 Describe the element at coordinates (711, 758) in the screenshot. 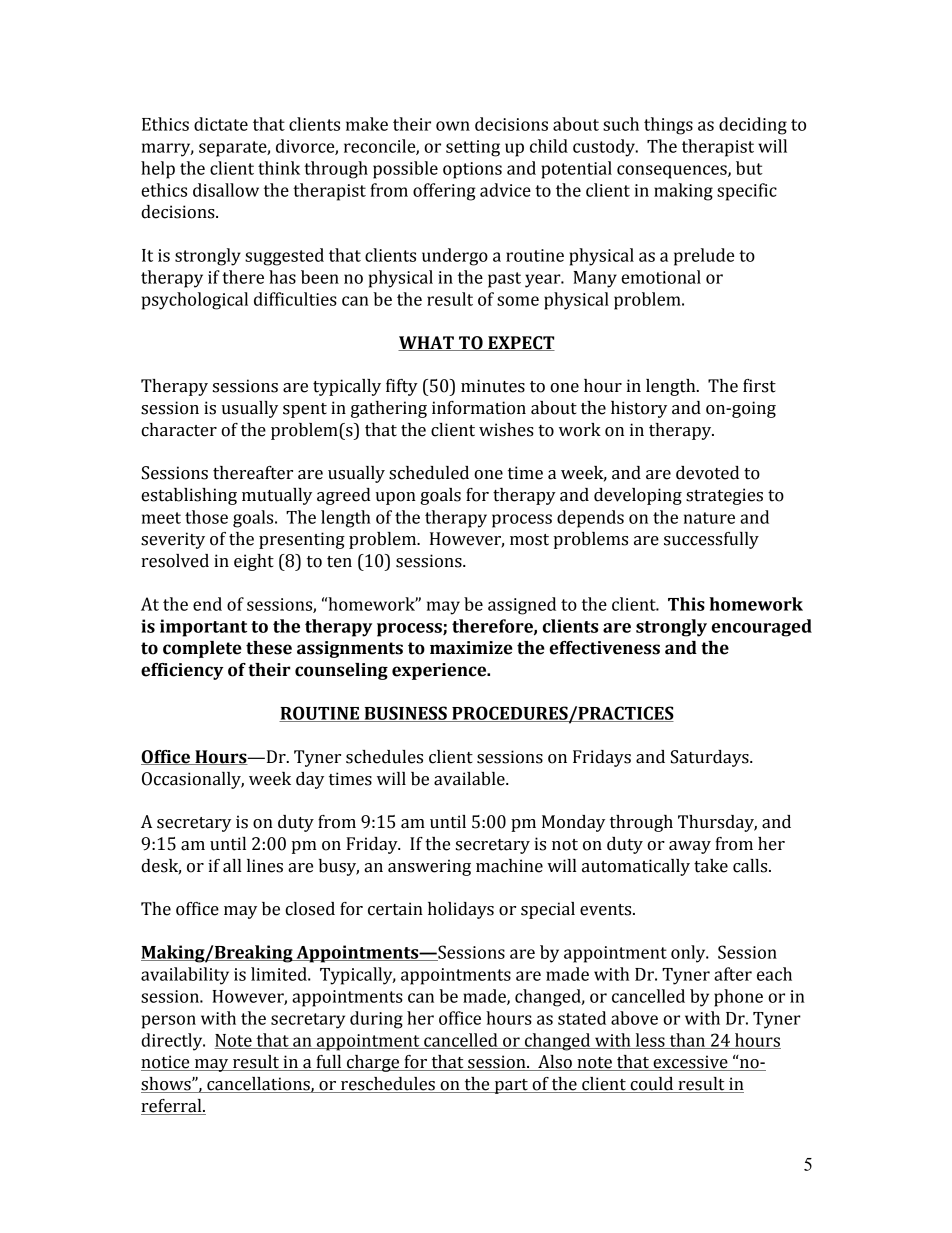

I see `Saturdays` at that location.
